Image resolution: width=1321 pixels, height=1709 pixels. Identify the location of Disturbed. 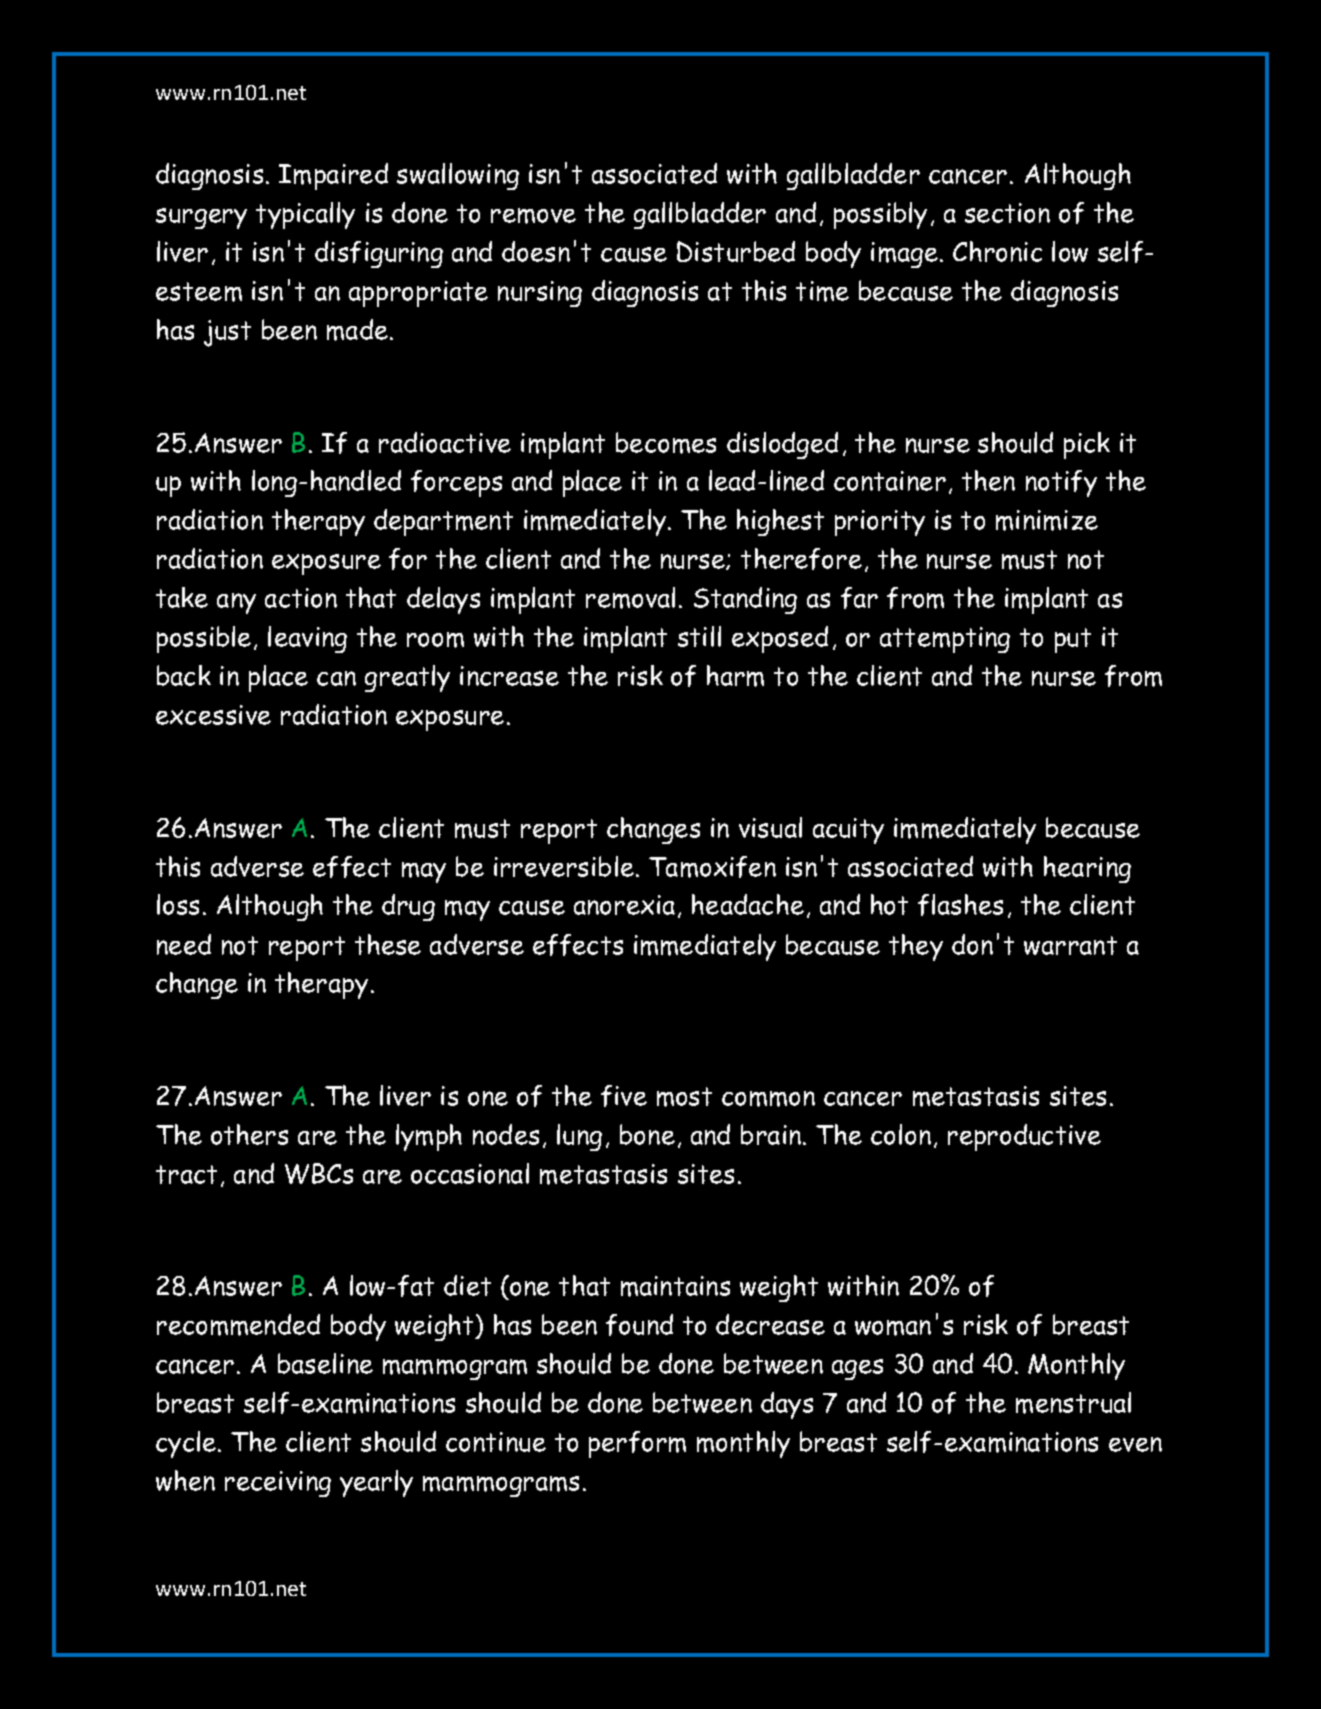
(736, 251).
